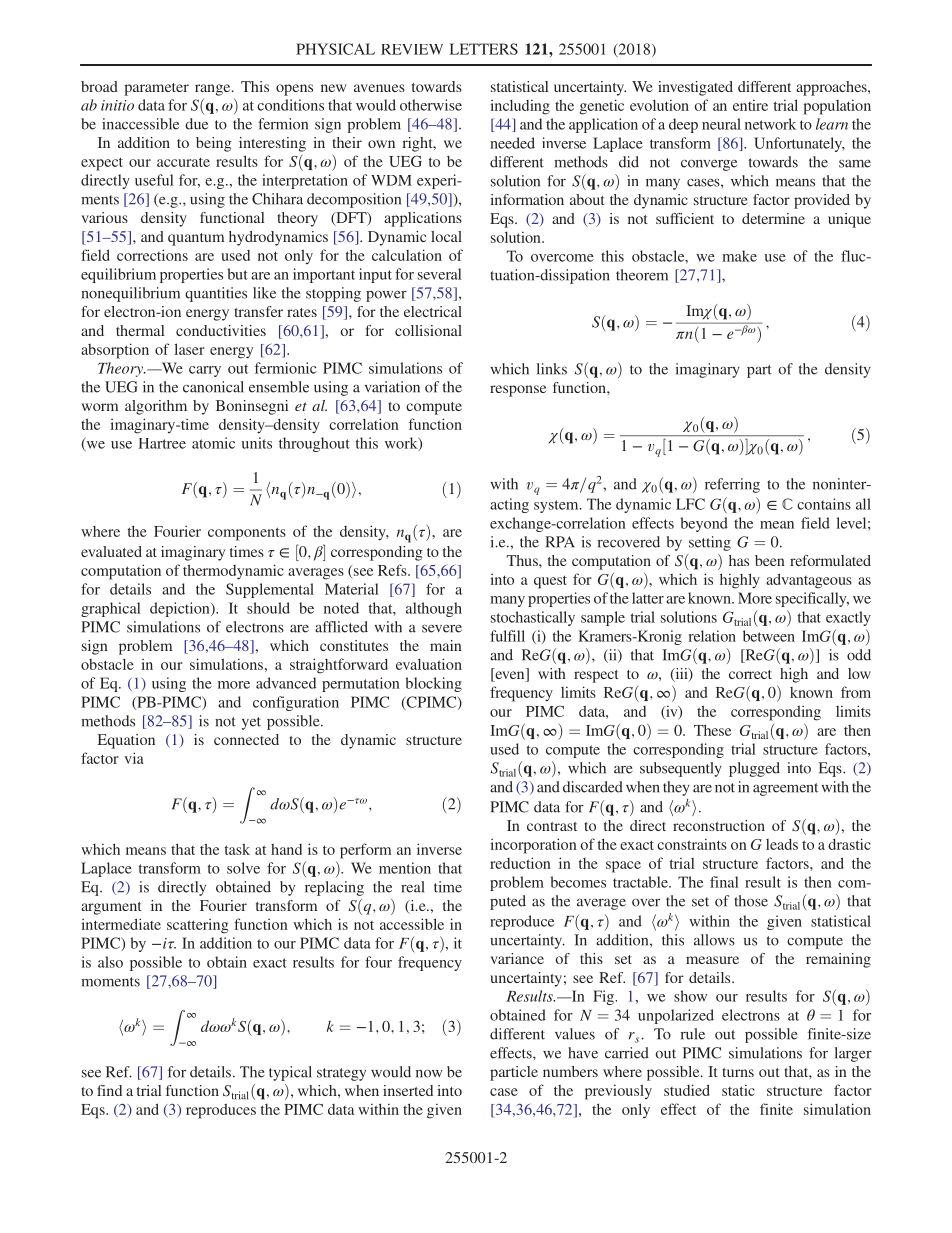  Describe the element at coordinates (523, 560) in the page. I see `Thus` at that location.
